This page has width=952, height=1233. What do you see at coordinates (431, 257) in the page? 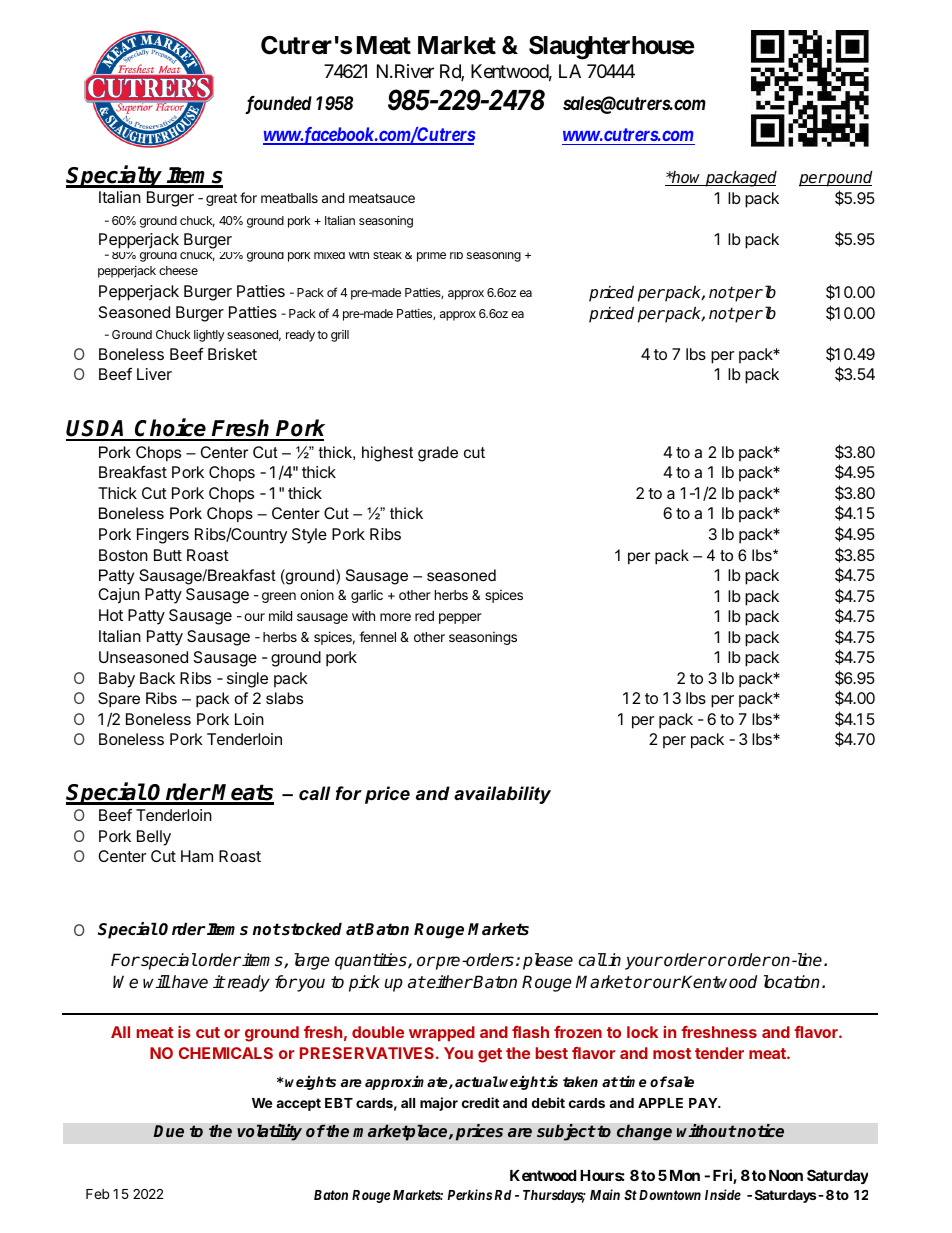
I see `prime` at bounding box center [431, 257].
